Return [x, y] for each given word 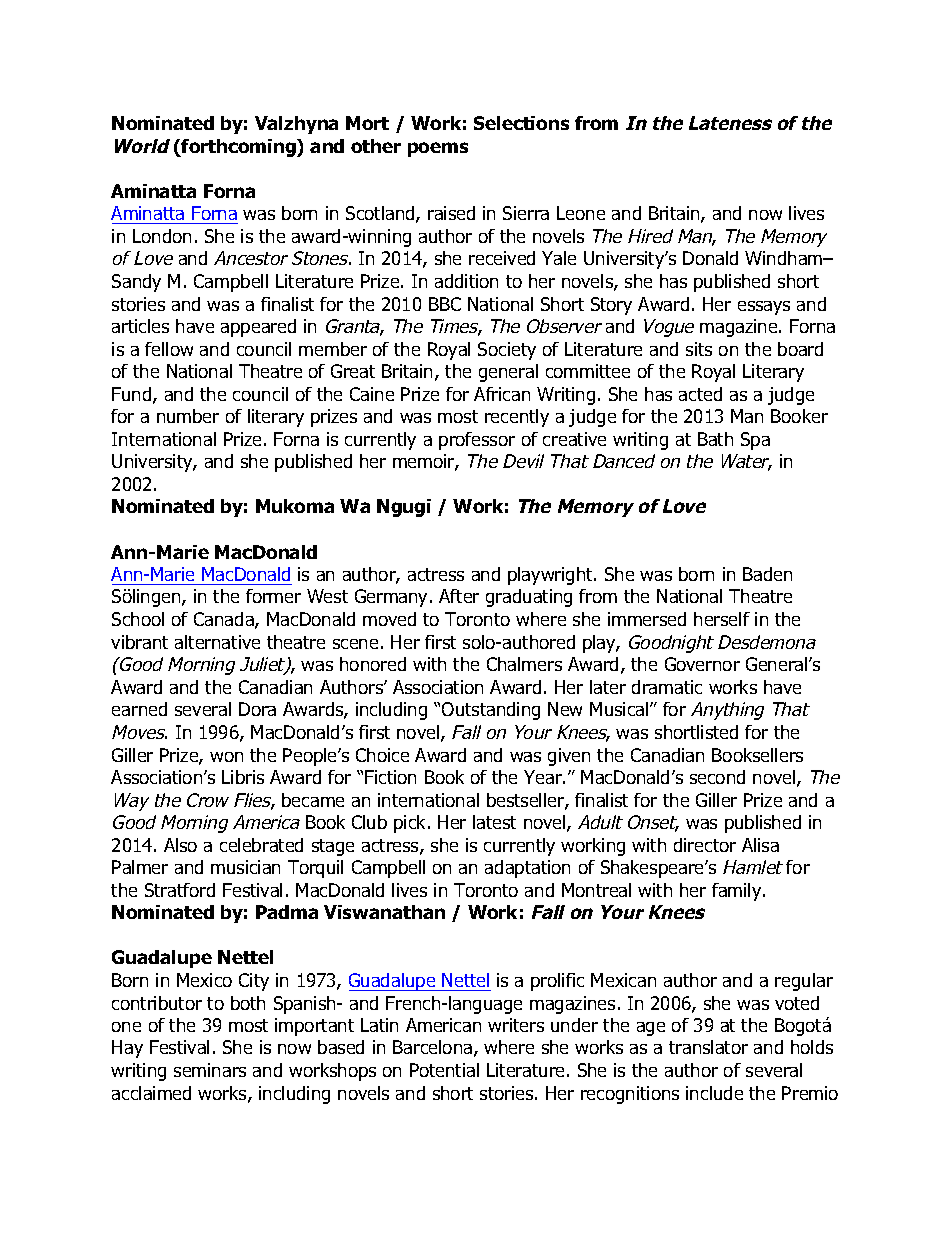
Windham [785, 258]
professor [477, 441]
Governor [702, 664]
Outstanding [491, 711]
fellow [169, 349]
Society [507, 351]
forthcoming [239, 148]
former [273, 596]
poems [438, 149]
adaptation [527, 869]
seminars [210, 1070]
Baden [767, 574]
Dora [257, 709]
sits [699, 349]
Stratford [180, 890]
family [738, 892]
